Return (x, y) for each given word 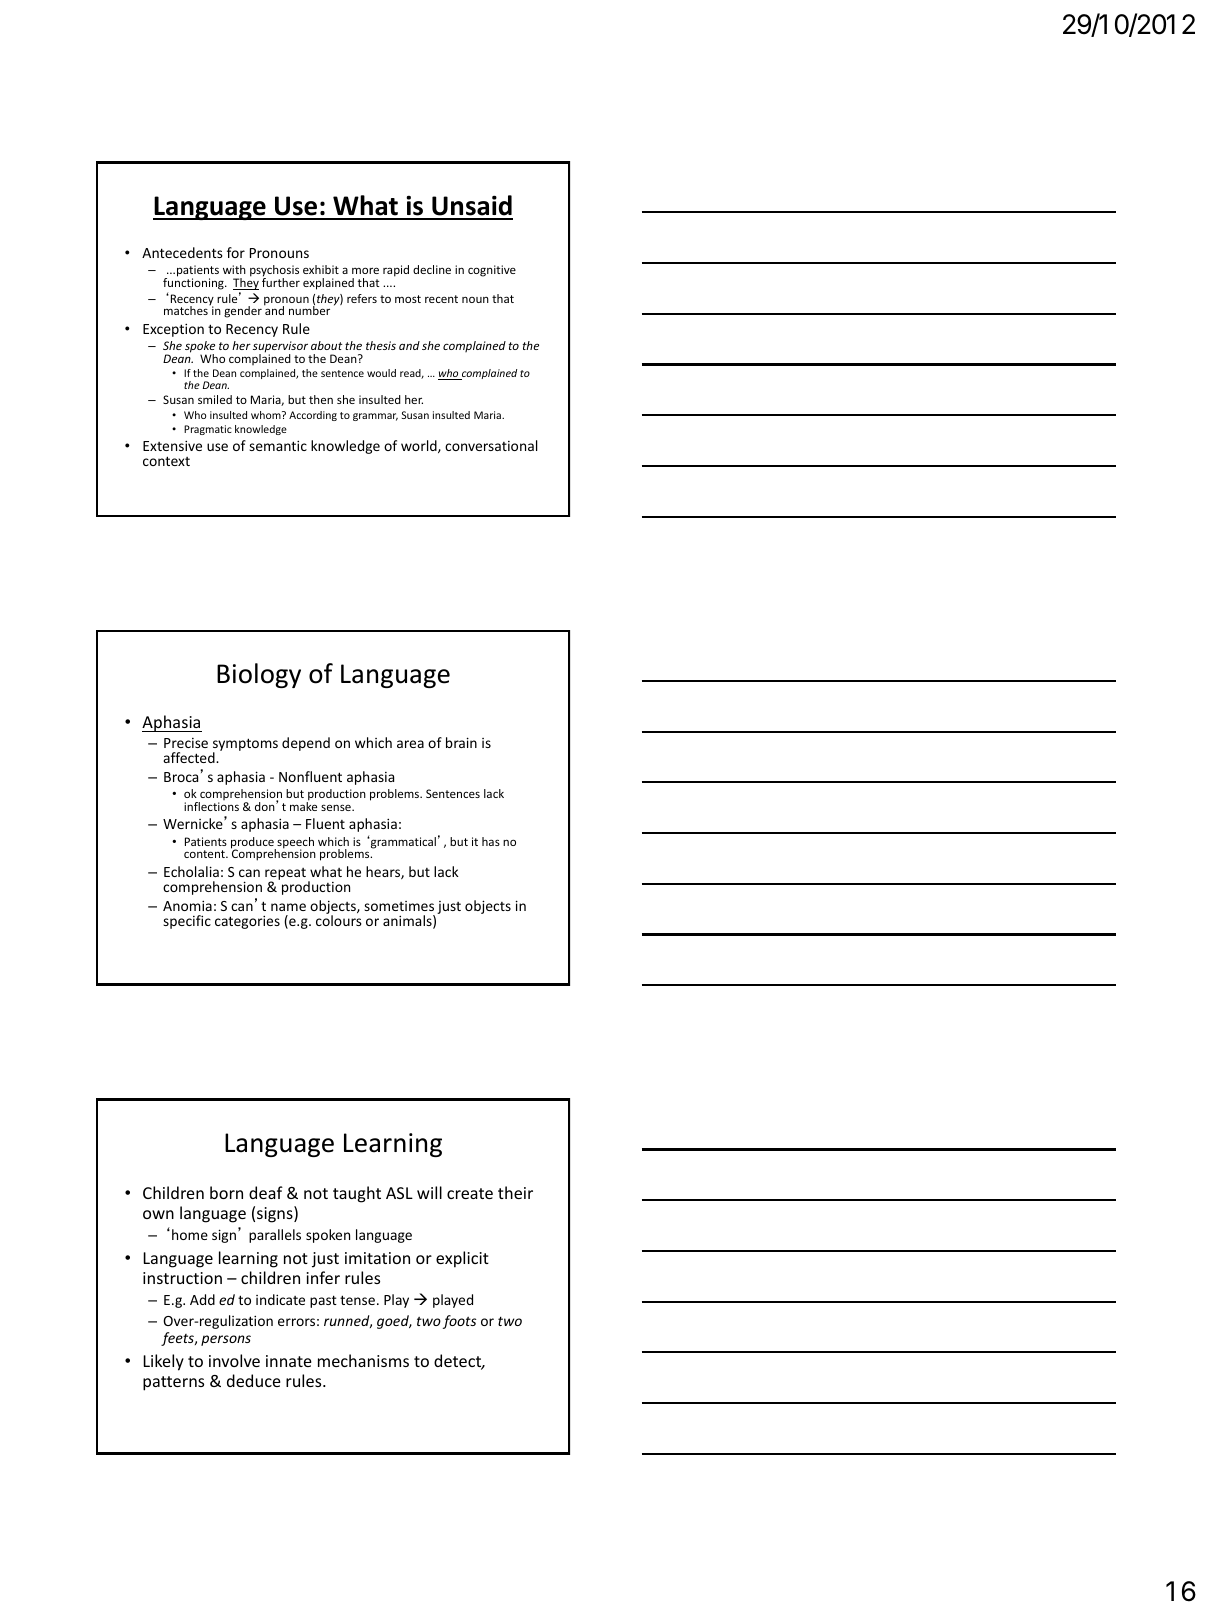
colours (339, 919)
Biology (259, 675)
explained (328, 284)
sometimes (399, 906)
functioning (194, 283)
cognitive (492, 271)
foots (459, 1322)
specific (187, 922)
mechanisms (363, 1360)
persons (226, 1340)
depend (306, 744)
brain (461, 742)
